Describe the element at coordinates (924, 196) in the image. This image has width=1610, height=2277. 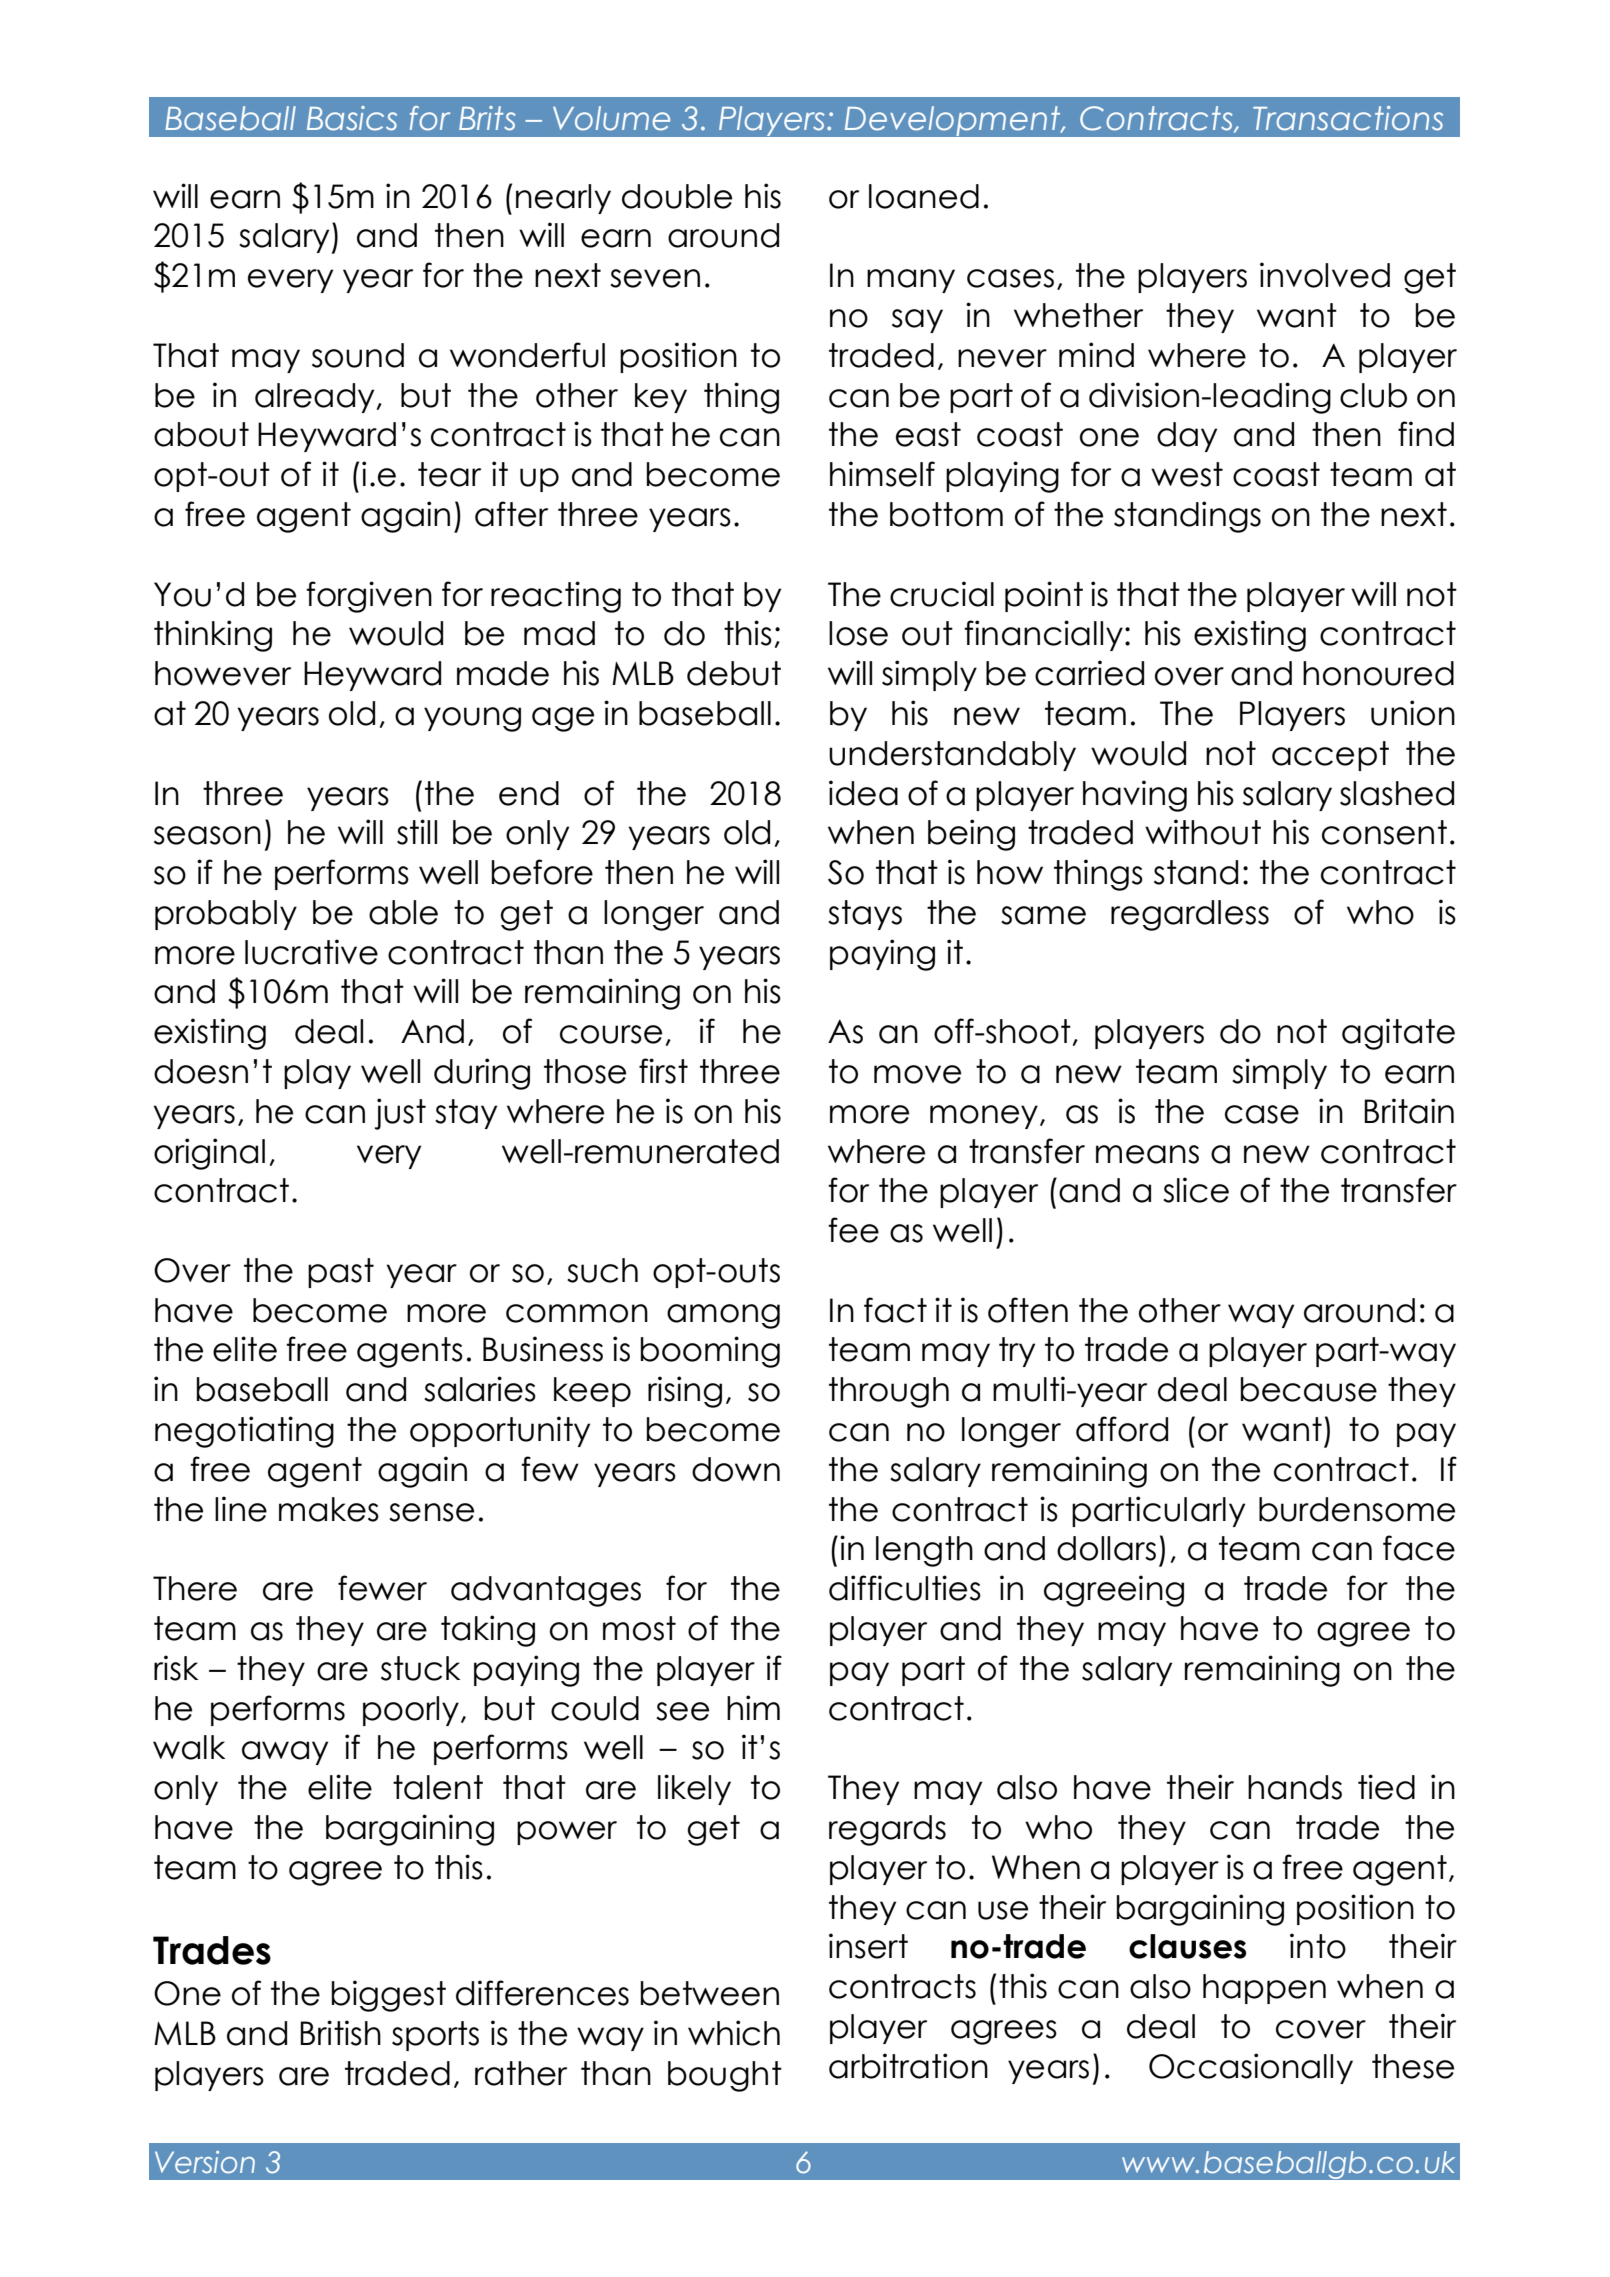
I see `loaned` at that location.
